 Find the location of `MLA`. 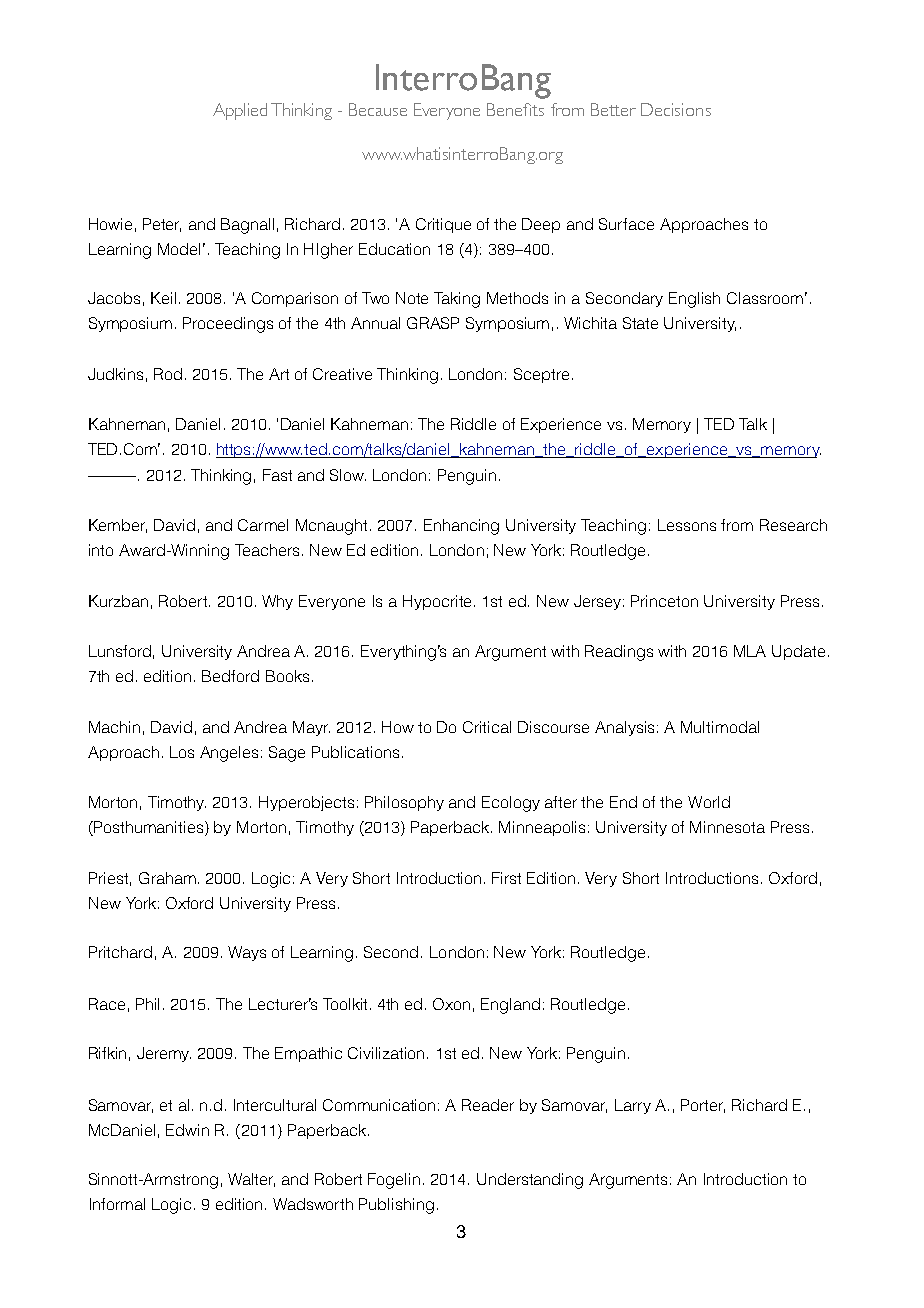

MLA is located at coordinates (750, 651).
